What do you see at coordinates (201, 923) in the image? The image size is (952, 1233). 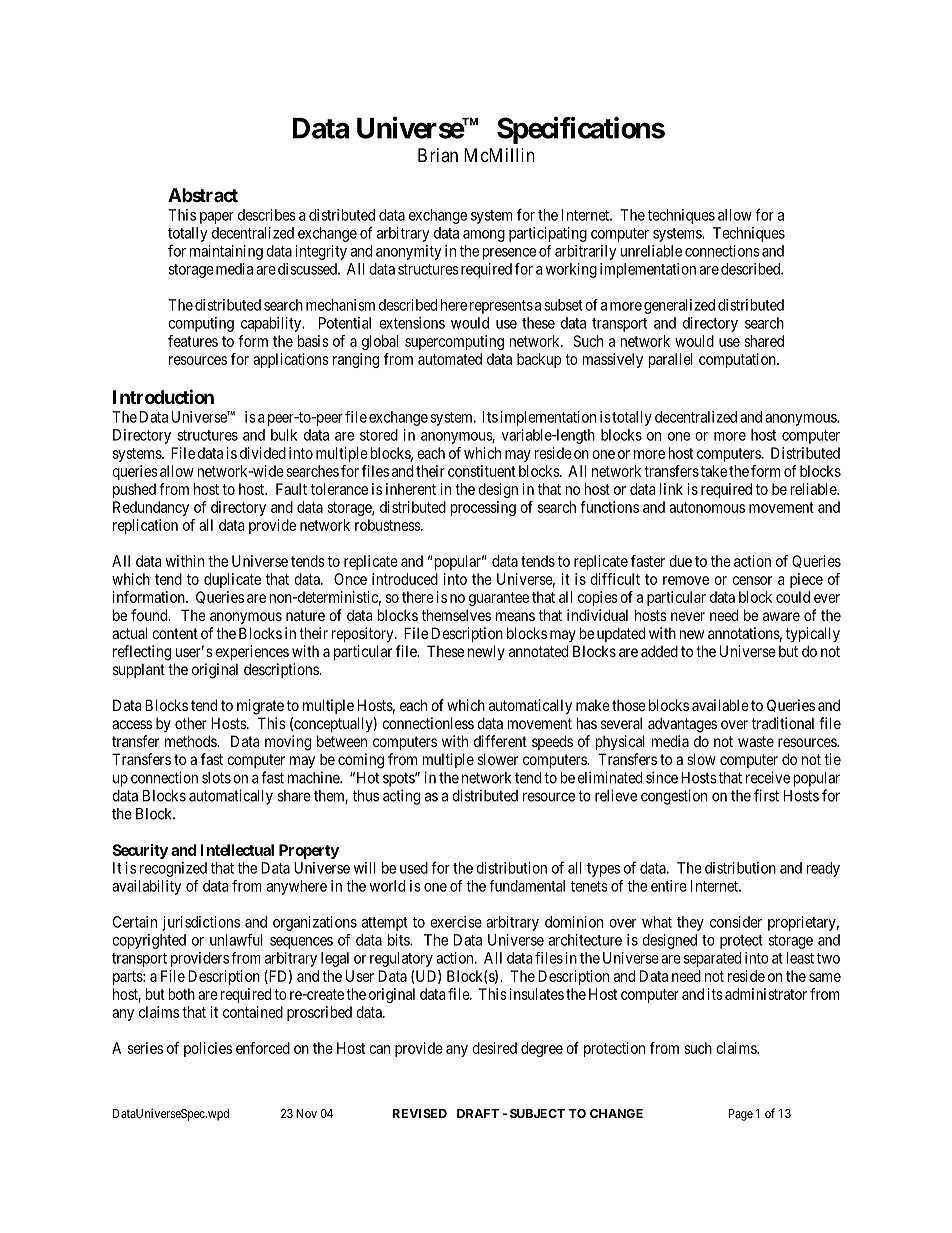 I see `jurisdictions` at bounding box center [201, 923].
